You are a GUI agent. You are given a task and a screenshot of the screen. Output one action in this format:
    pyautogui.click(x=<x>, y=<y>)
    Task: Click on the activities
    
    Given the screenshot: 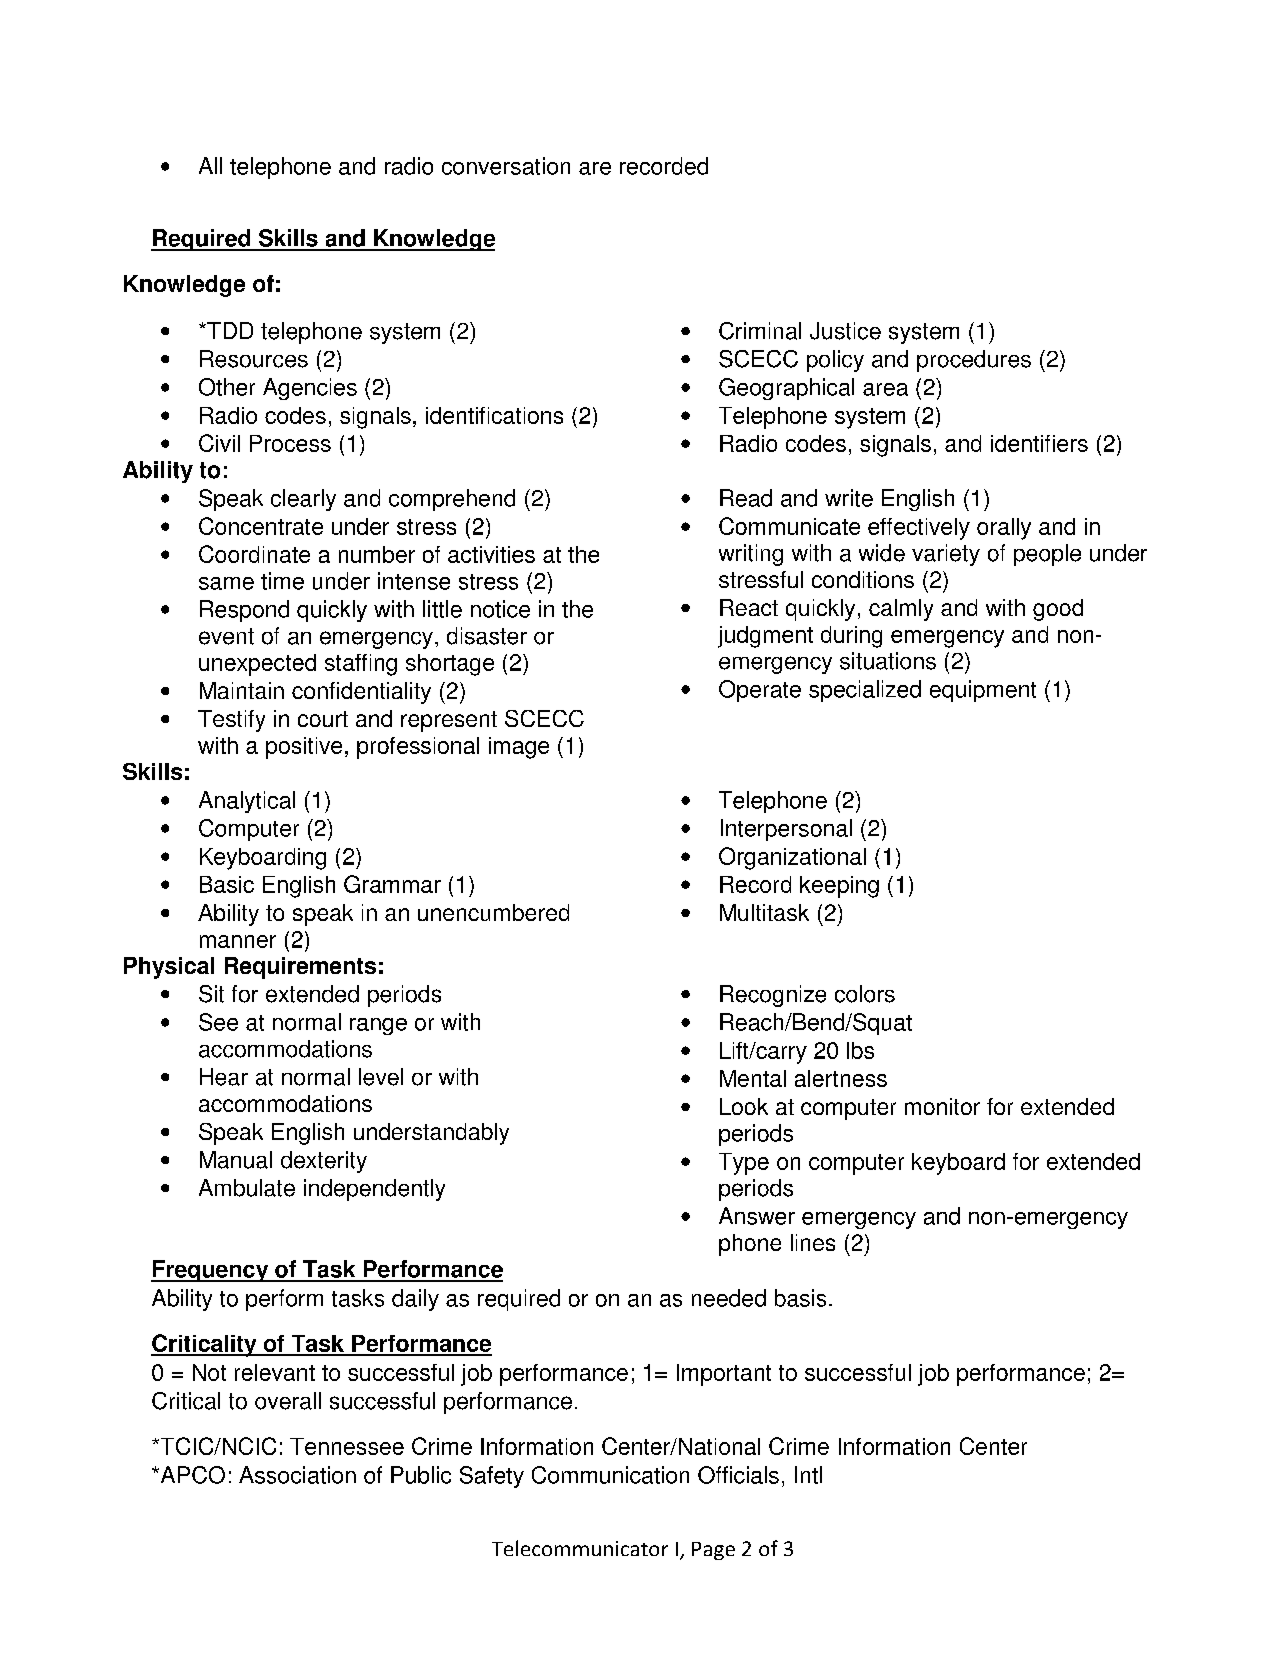 What is the action you would take?
    pyautogui.click(x=491, y=554)
